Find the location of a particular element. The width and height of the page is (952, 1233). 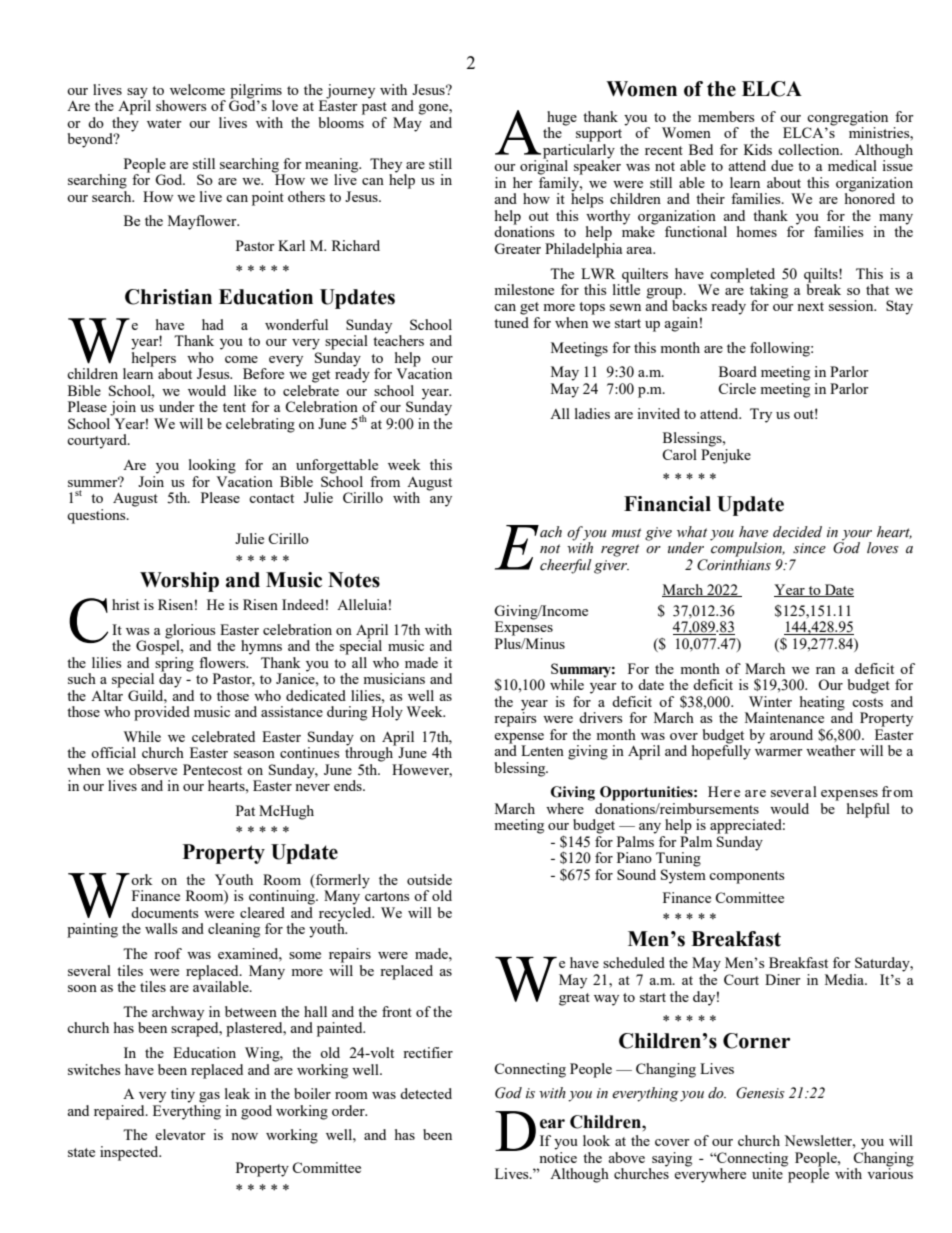

huge is located at coordinates (562, 119).
